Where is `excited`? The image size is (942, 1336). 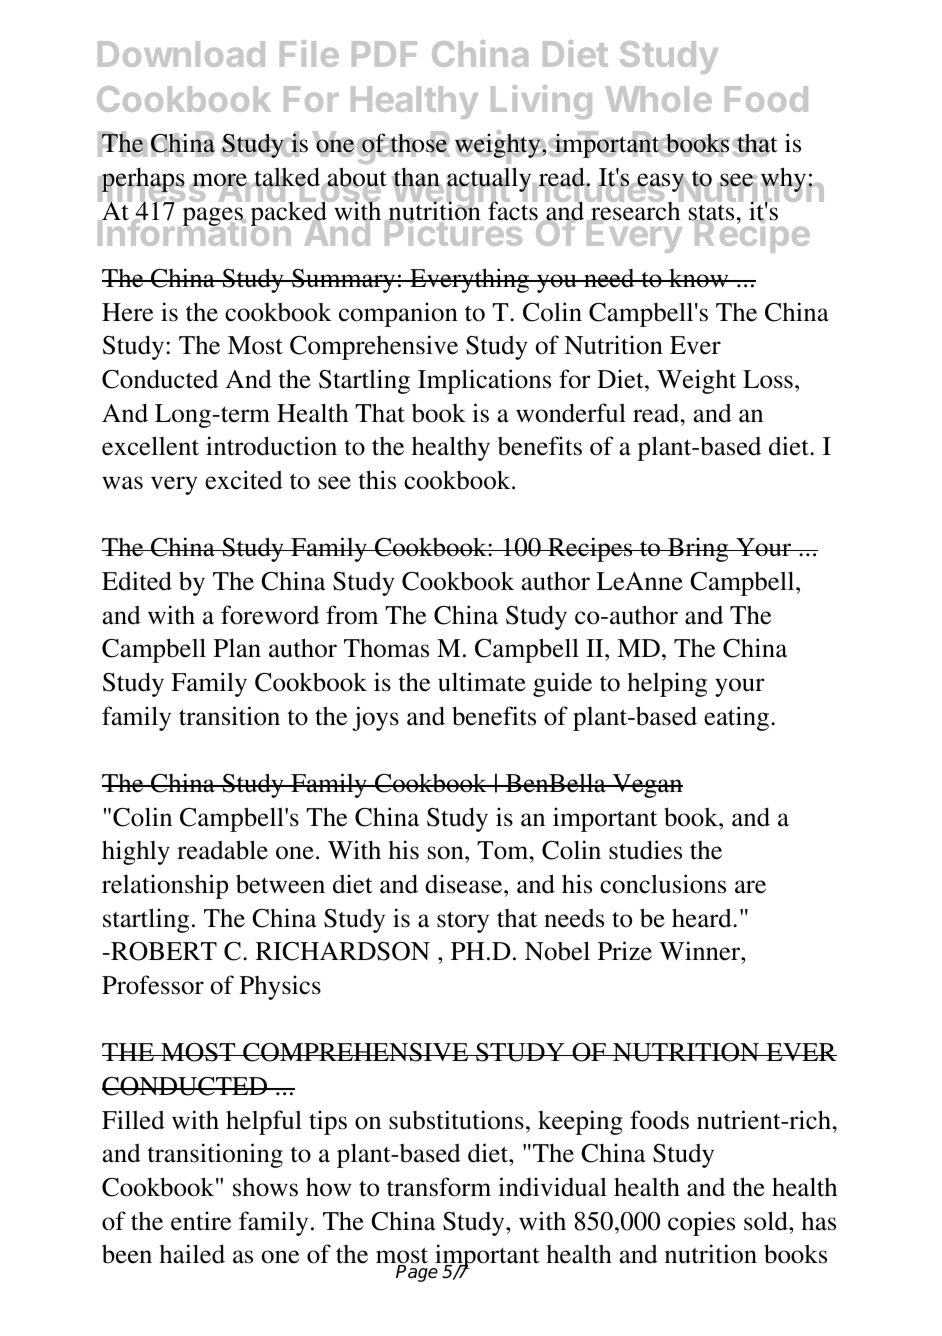 excited is located at coordinates (244, 480).
